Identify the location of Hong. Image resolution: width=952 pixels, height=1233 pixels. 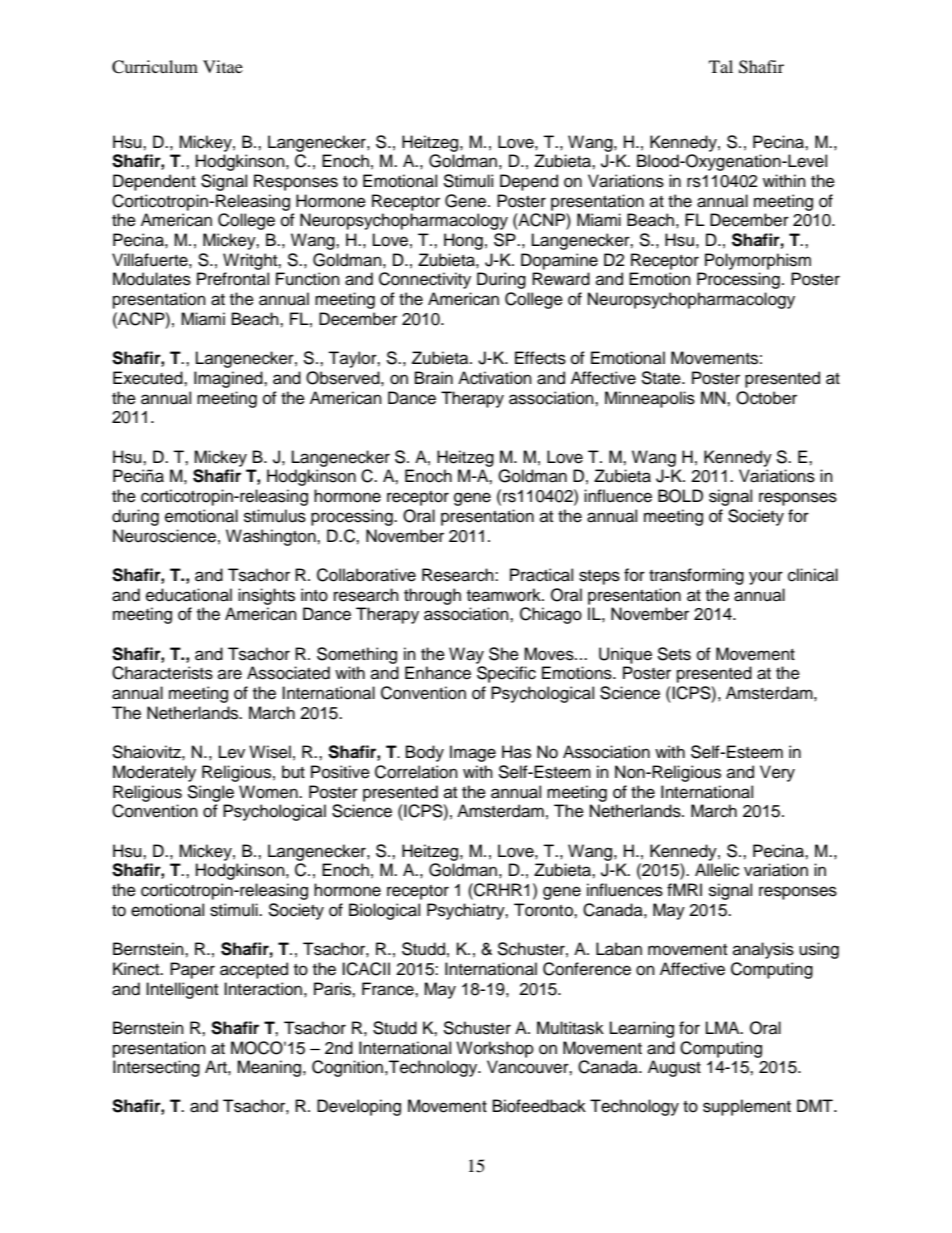
(463, 241).
